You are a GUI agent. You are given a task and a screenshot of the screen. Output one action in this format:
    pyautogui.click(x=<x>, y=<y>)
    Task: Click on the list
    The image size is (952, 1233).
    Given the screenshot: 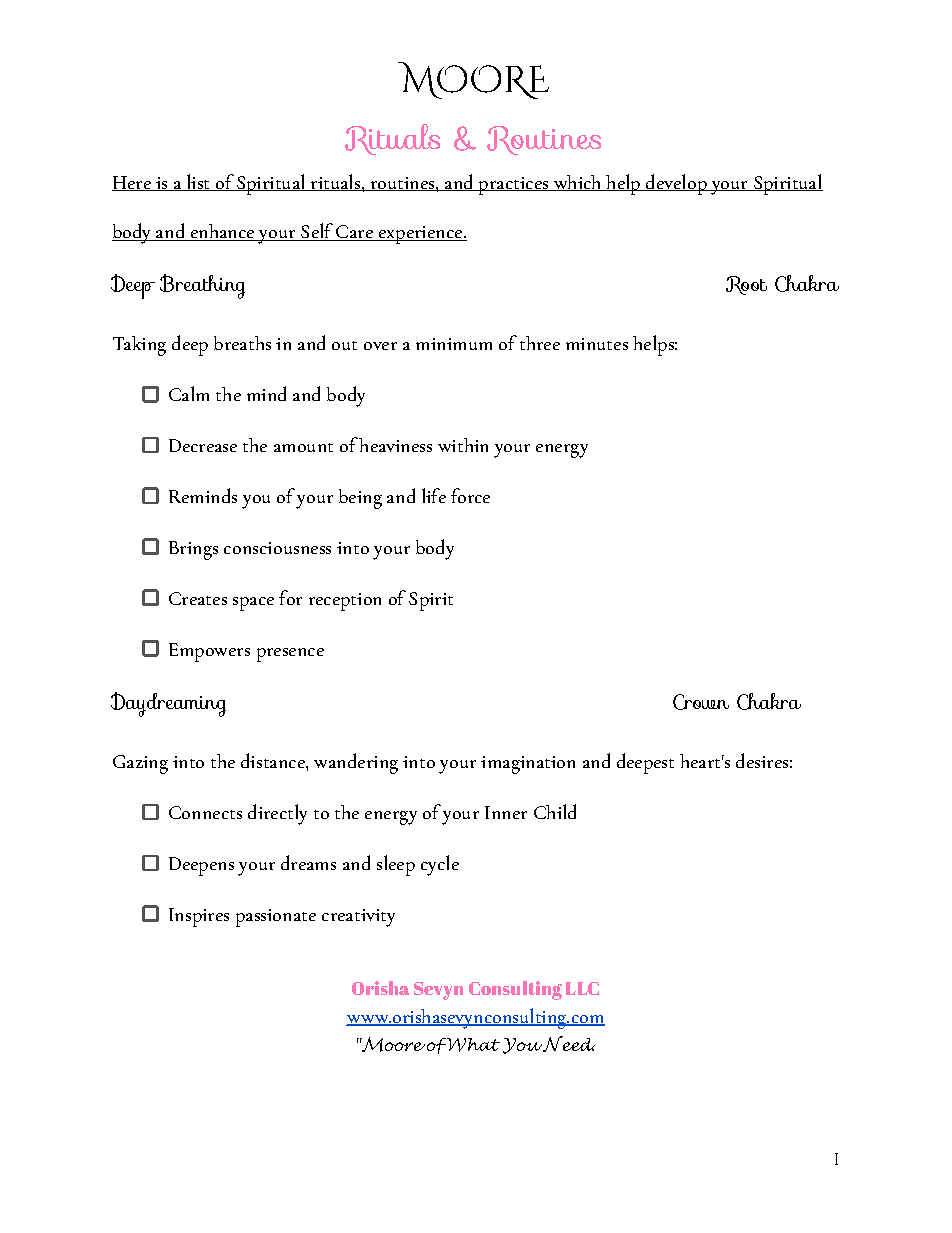 What is the action you would take?
    pyautogui.click(x=198, y=182)
